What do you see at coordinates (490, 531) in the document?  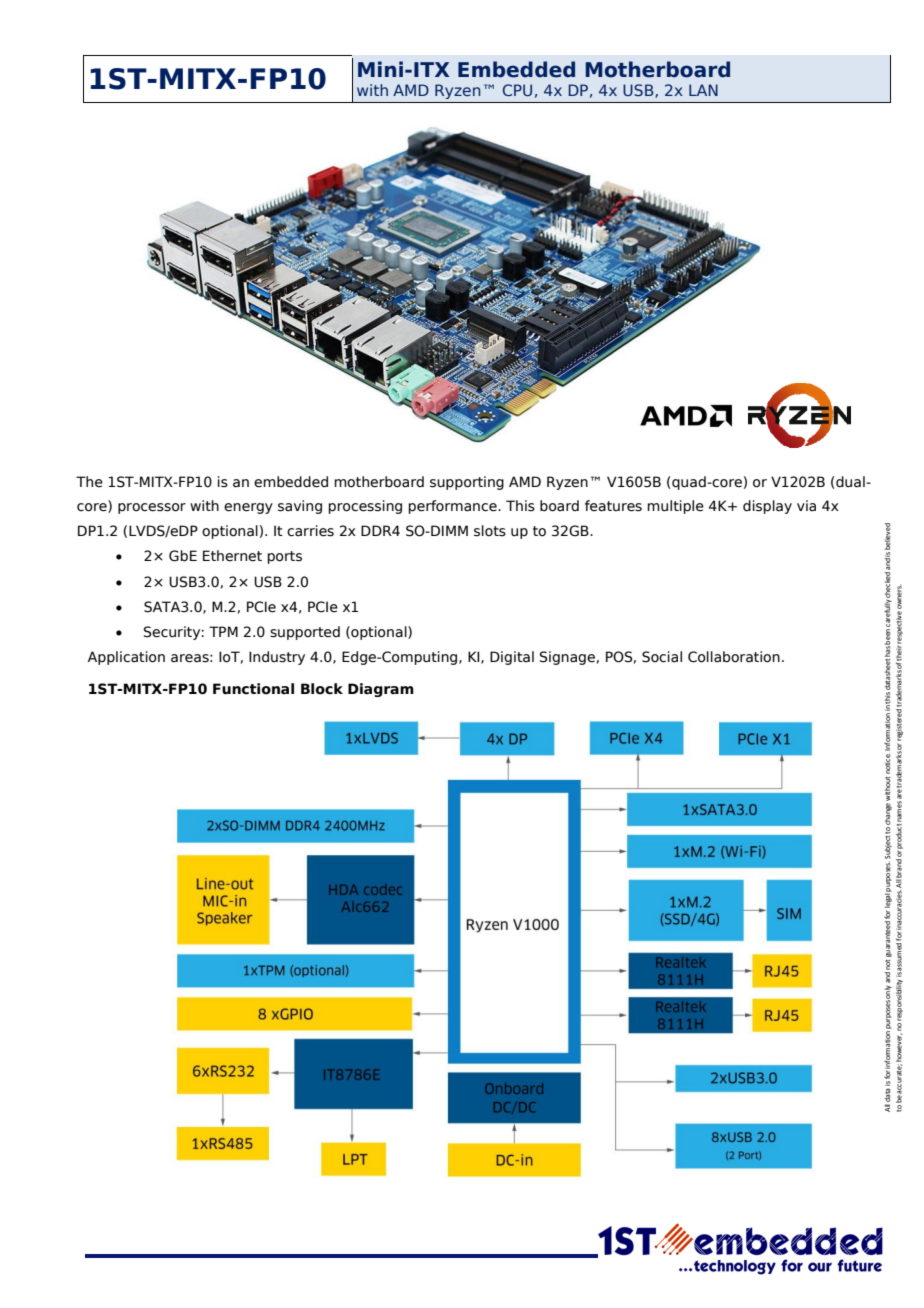 I see `slots` at bounding box center [490, 531].
